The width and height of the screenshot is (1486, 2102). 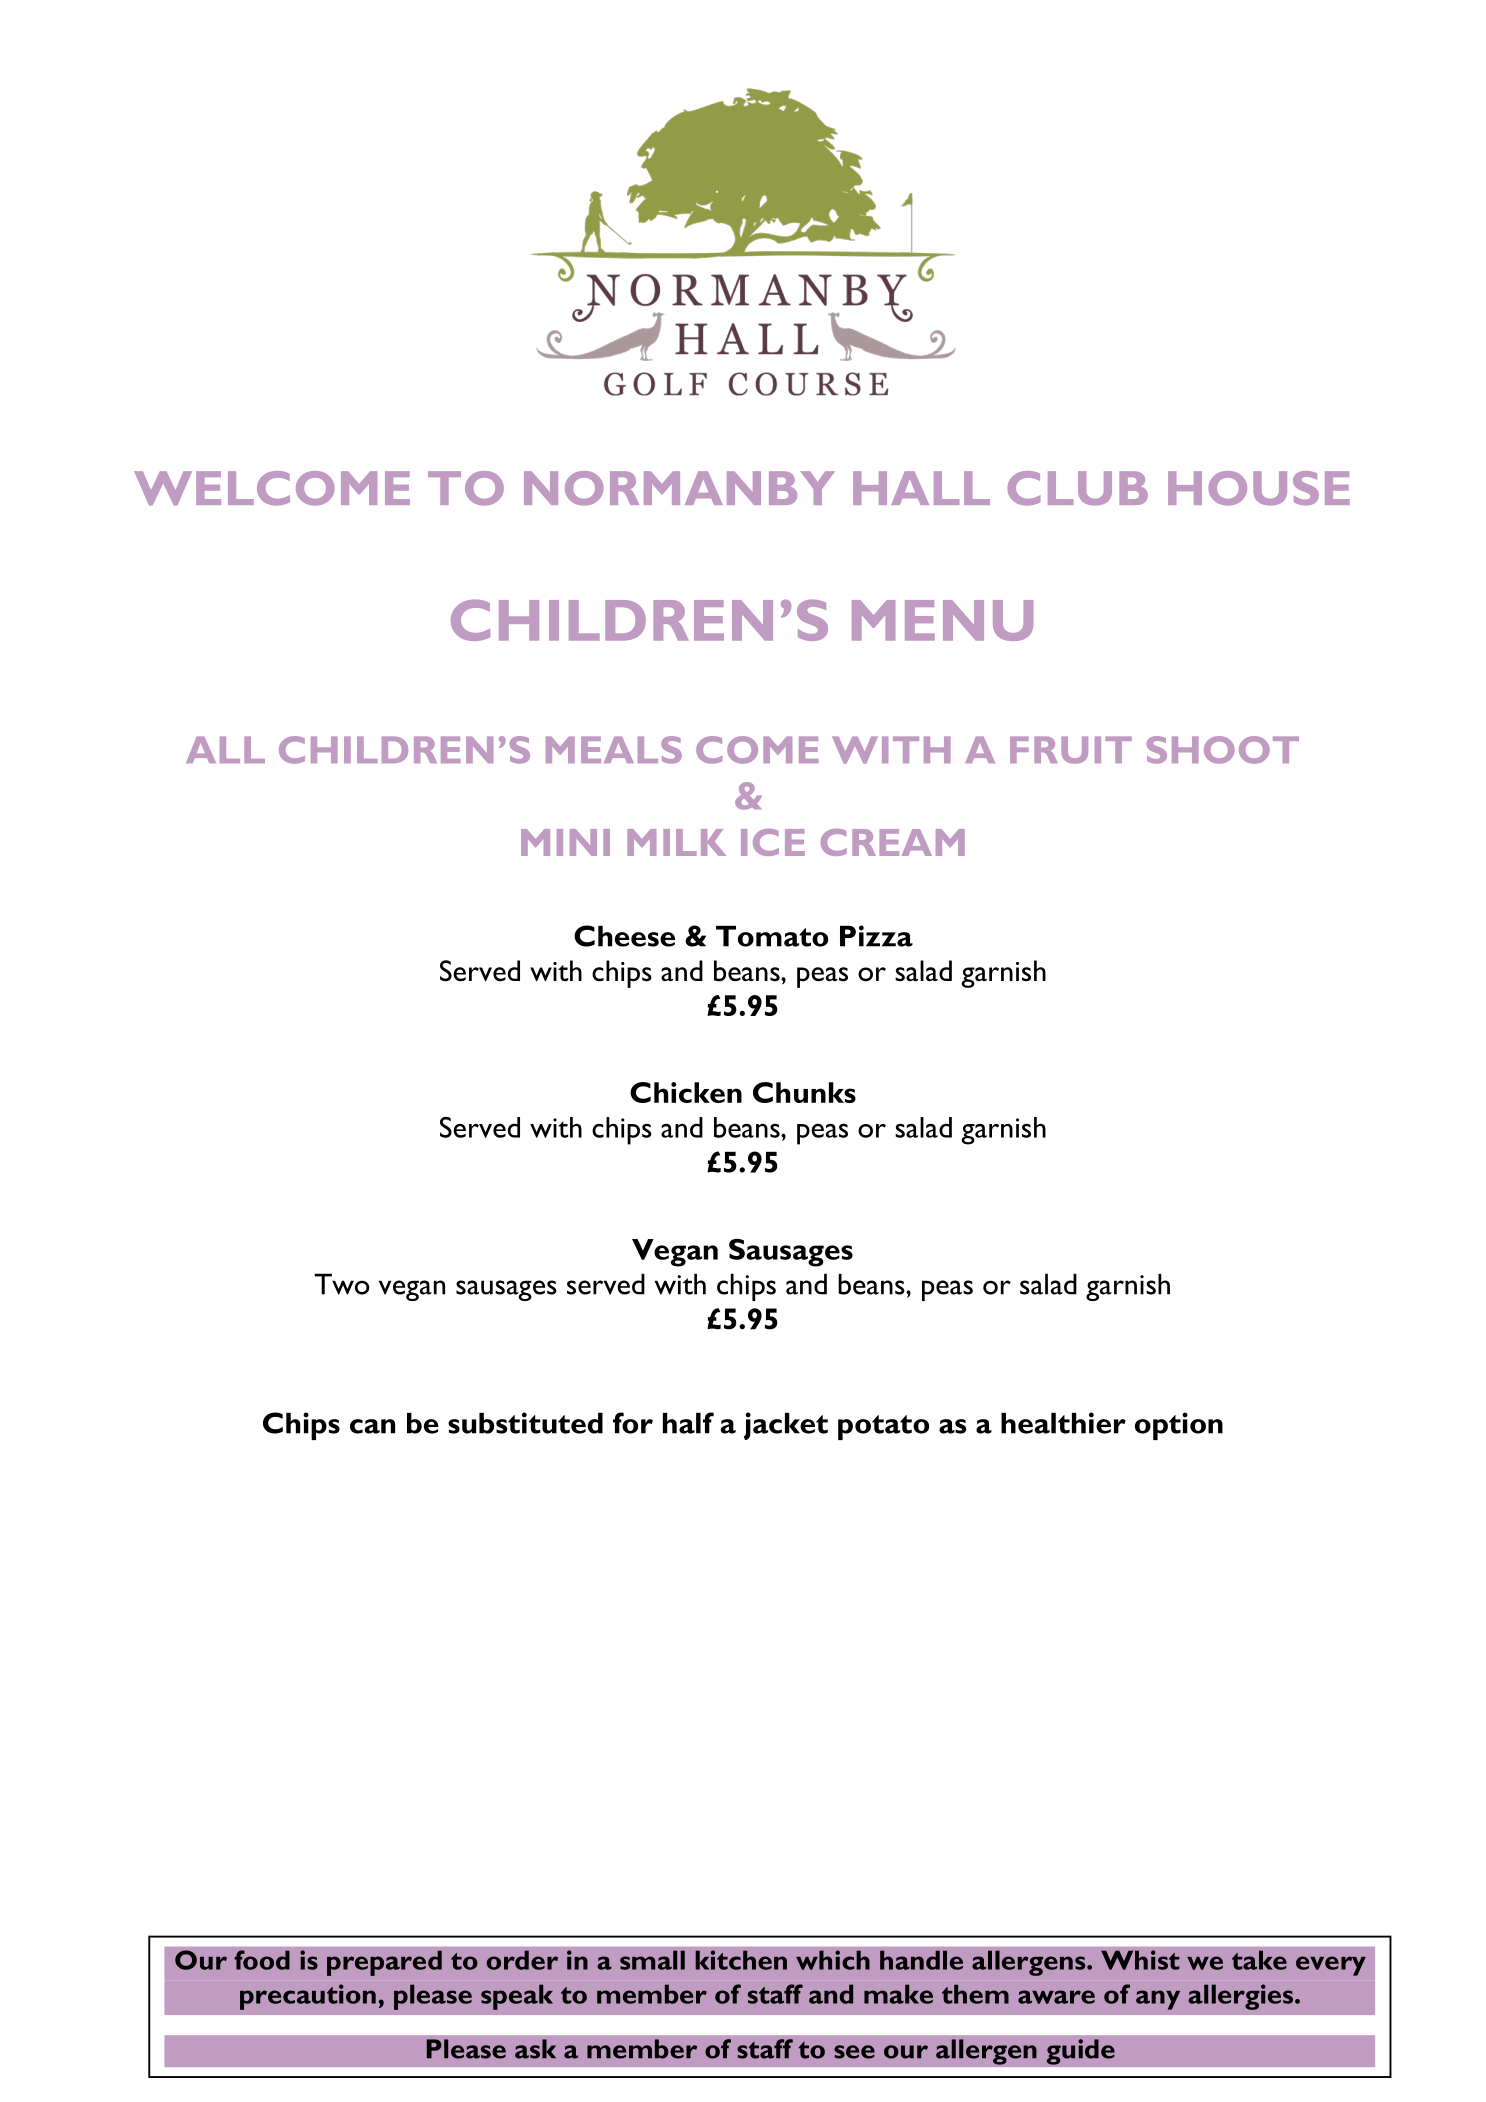 I want to click on SHOOT, so click(x=1223, y=750).
